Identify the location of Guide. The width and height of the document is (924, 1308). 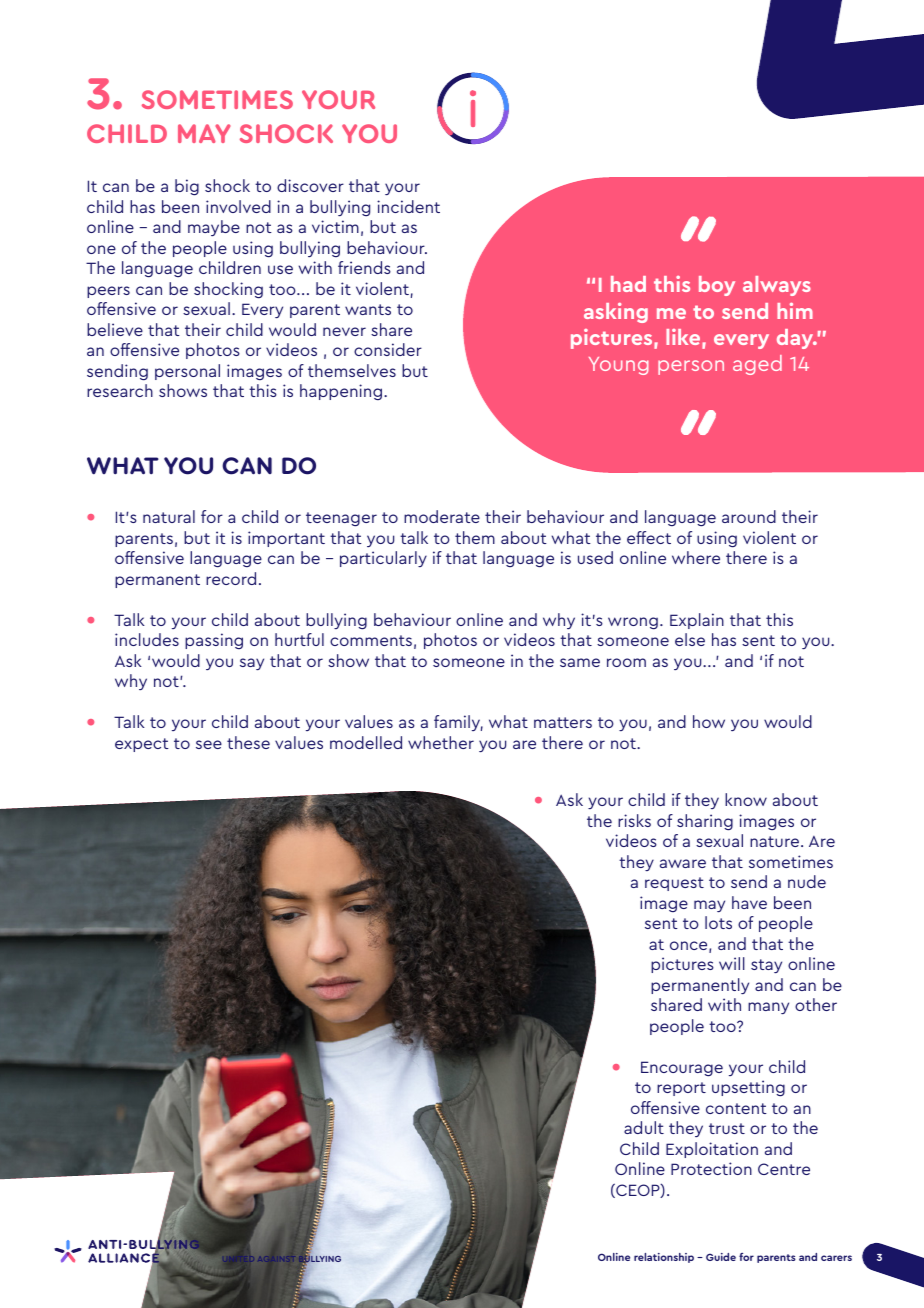
(721, 1257).
